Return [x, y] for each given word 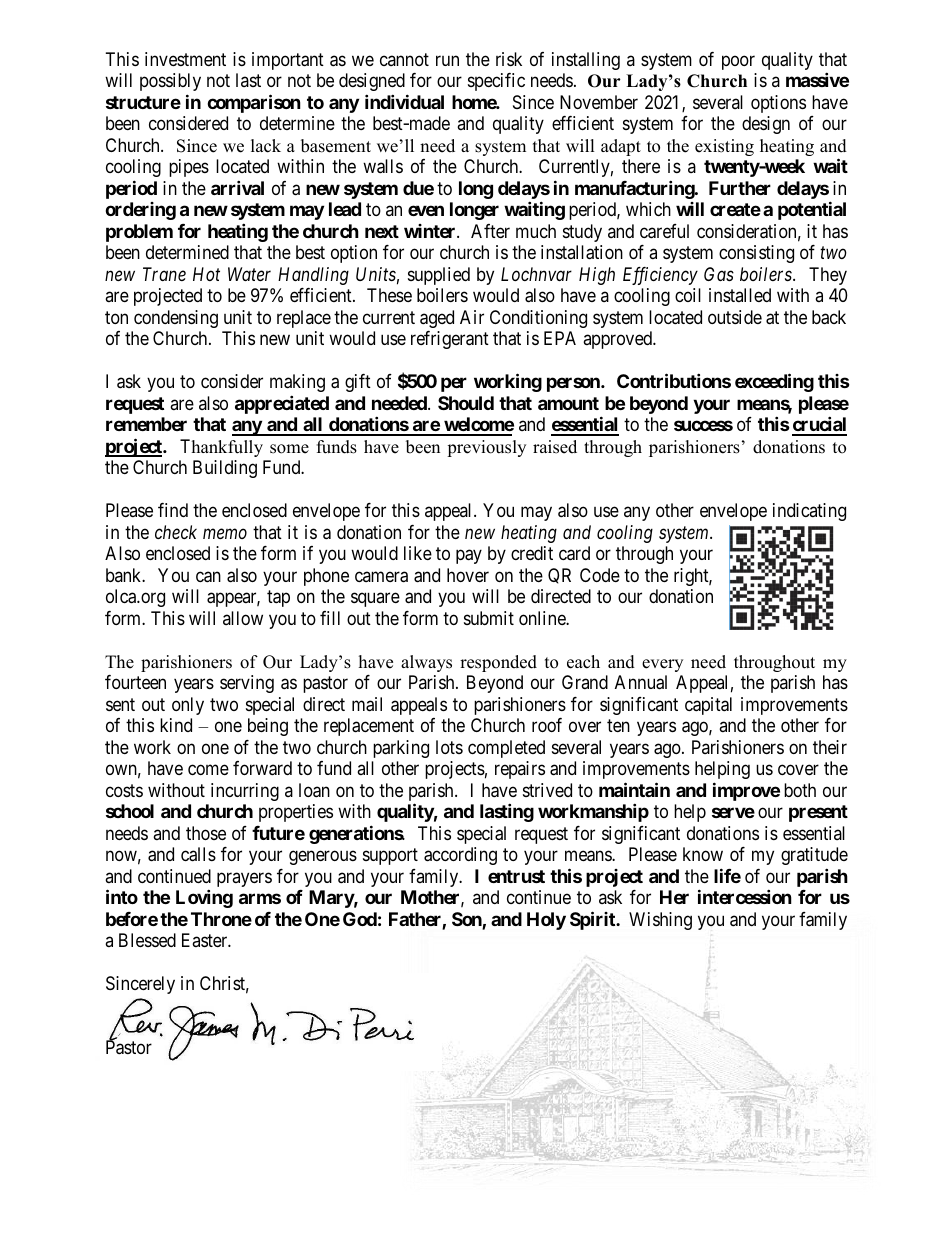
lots [449, 747]
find [173, 510]
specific [496, 82]
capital [708, 706]
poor [738, 62]
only [188, 706]
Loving [204, 898]
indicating [809, 512]
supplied [439, 276]
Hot [206, 274]
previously [486, 448]
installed [740, 295]
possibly [170, 84]
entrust [516, 876]
